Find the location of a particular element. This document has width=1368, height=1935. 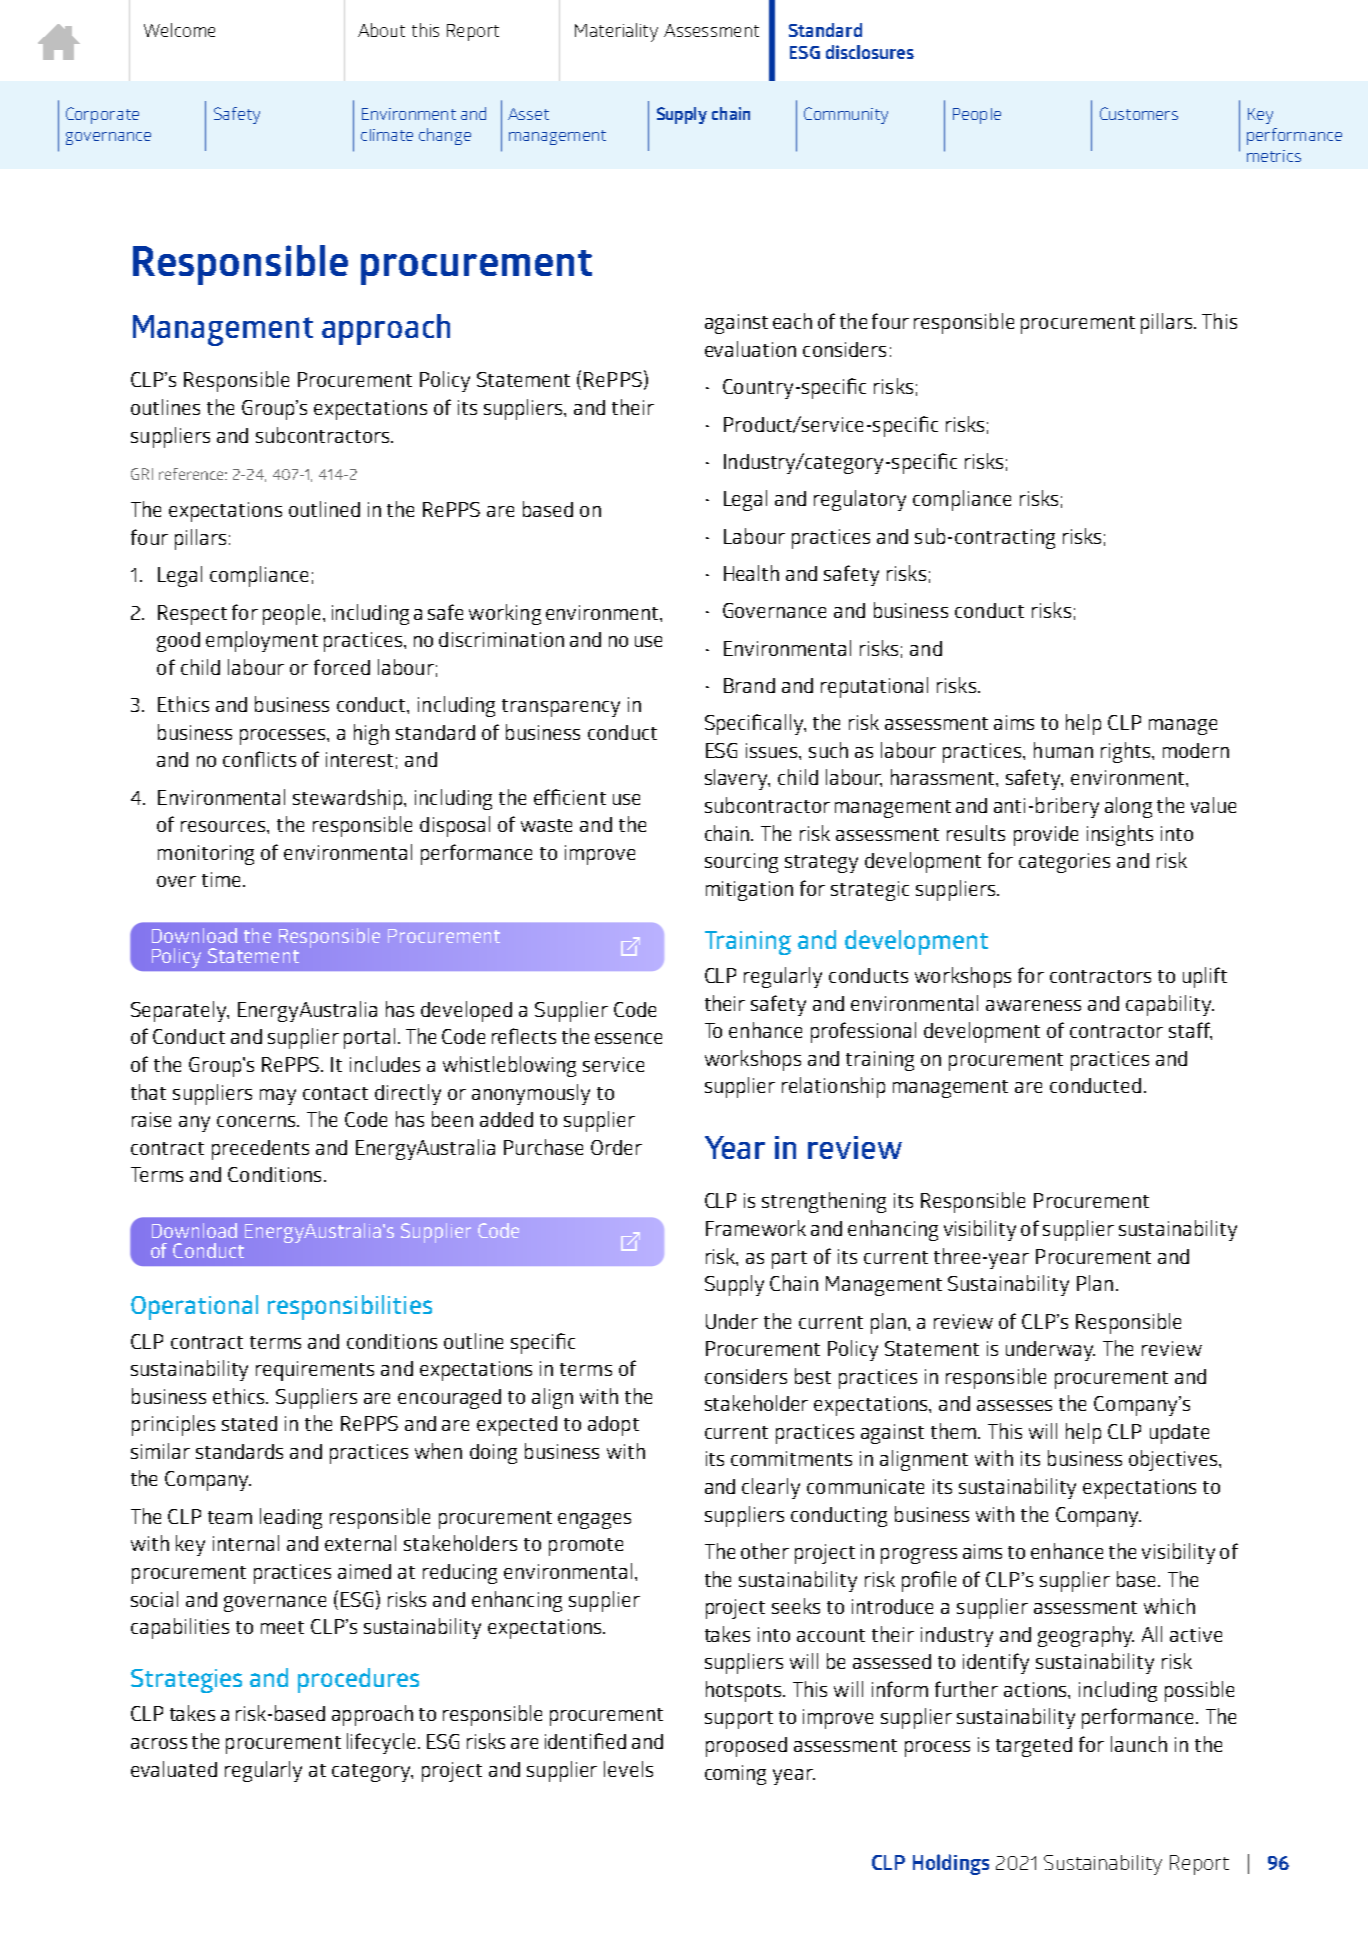

uplift is located at coordinates (1205, 977).
